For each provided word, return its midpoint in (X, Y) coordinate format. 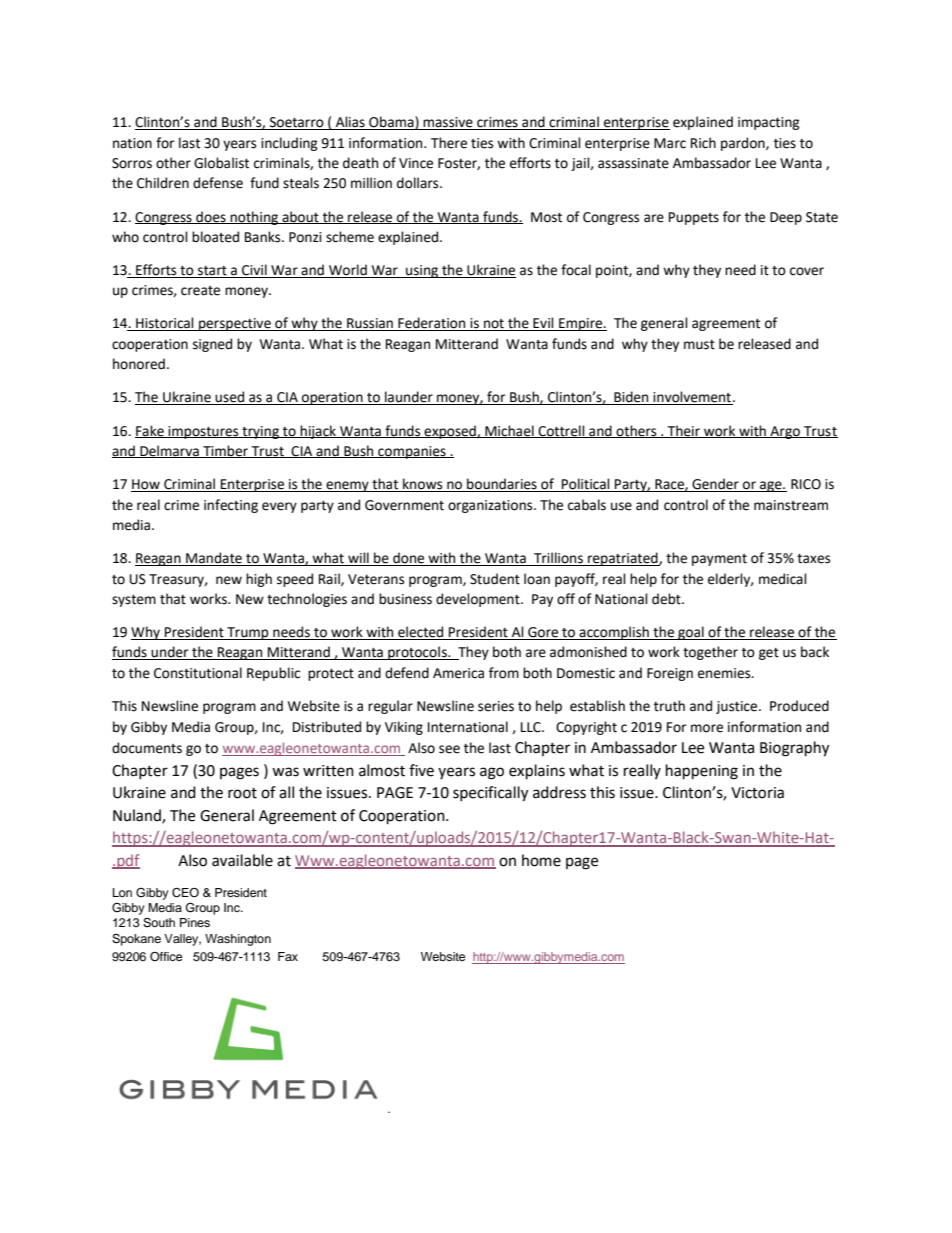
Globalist (221, 163)
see (449, 749)
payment (719, 560)
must (699, 345)
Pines (195, 922)
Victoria (757, 793)
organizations (491, 506)
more (707, 728)
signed (212, 345)
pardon (744, 144)
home (541, 860)
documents (147, 748)
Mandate (214, 559)
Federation (432, 324)
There (449, 143)
